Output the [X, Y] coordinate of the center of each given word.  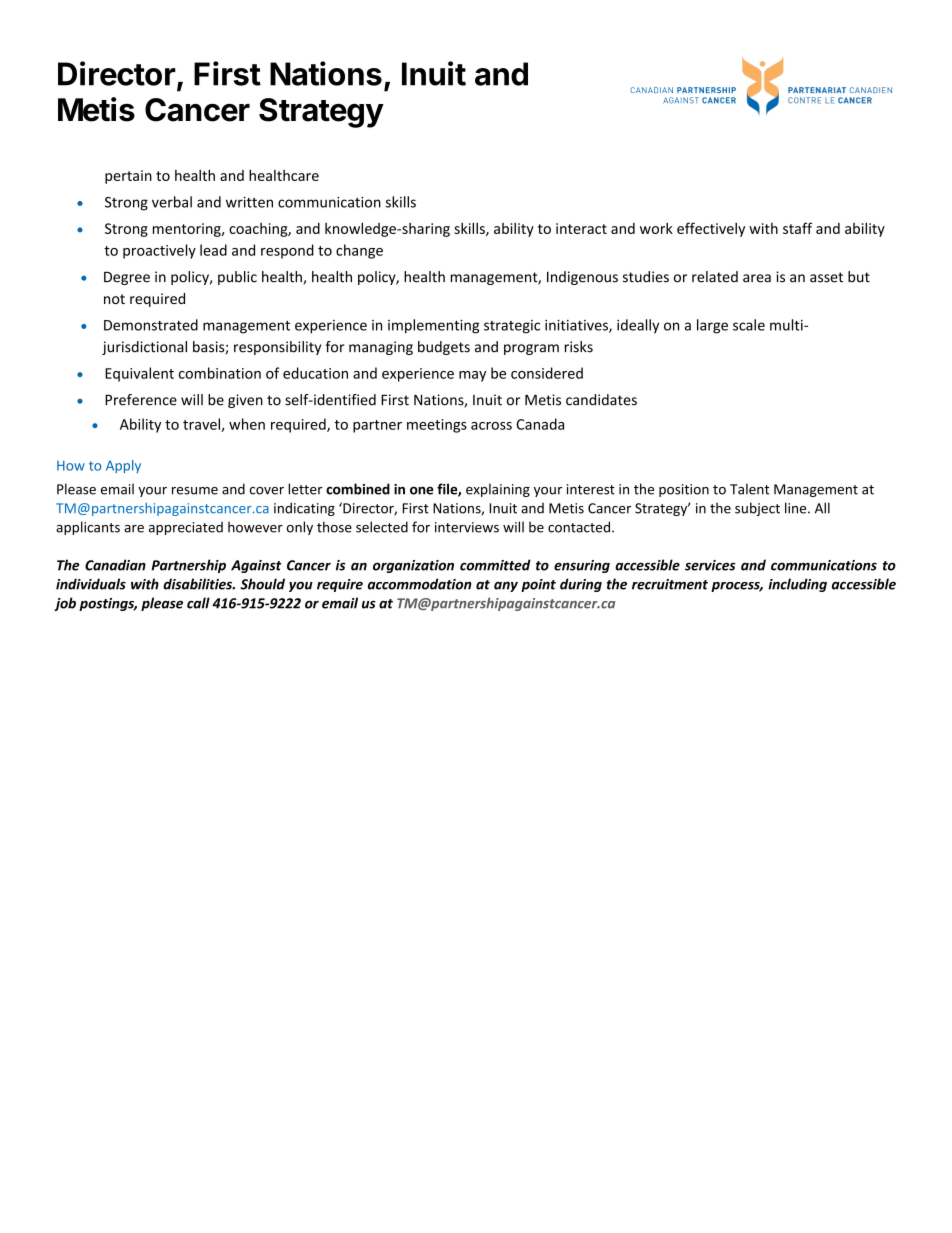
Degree [127, 278]
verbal [172, 202]
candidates [601, 400]
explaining [498, 490]
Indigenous [582, 278]
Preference [141, 400]
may [472, 376]
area [757, 278]
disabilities [199, 584]
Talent [749, 489]
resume [195, 491]
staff [797, 228]
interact [581, 228]
